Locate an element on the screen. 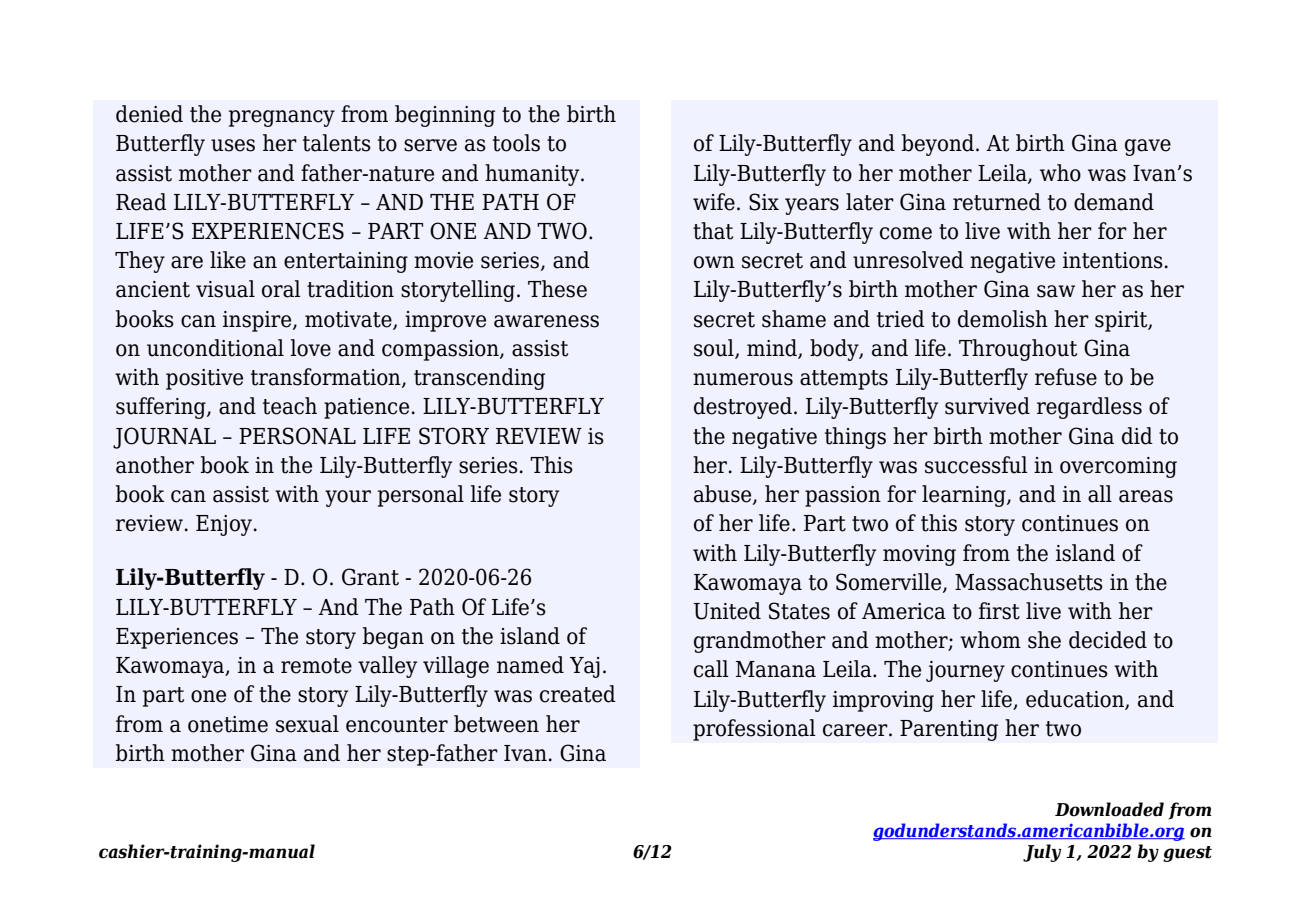 Image resolution: width=1311 pixels, height=924 pixels. Enjoy is located at coordinates (225, 525).
